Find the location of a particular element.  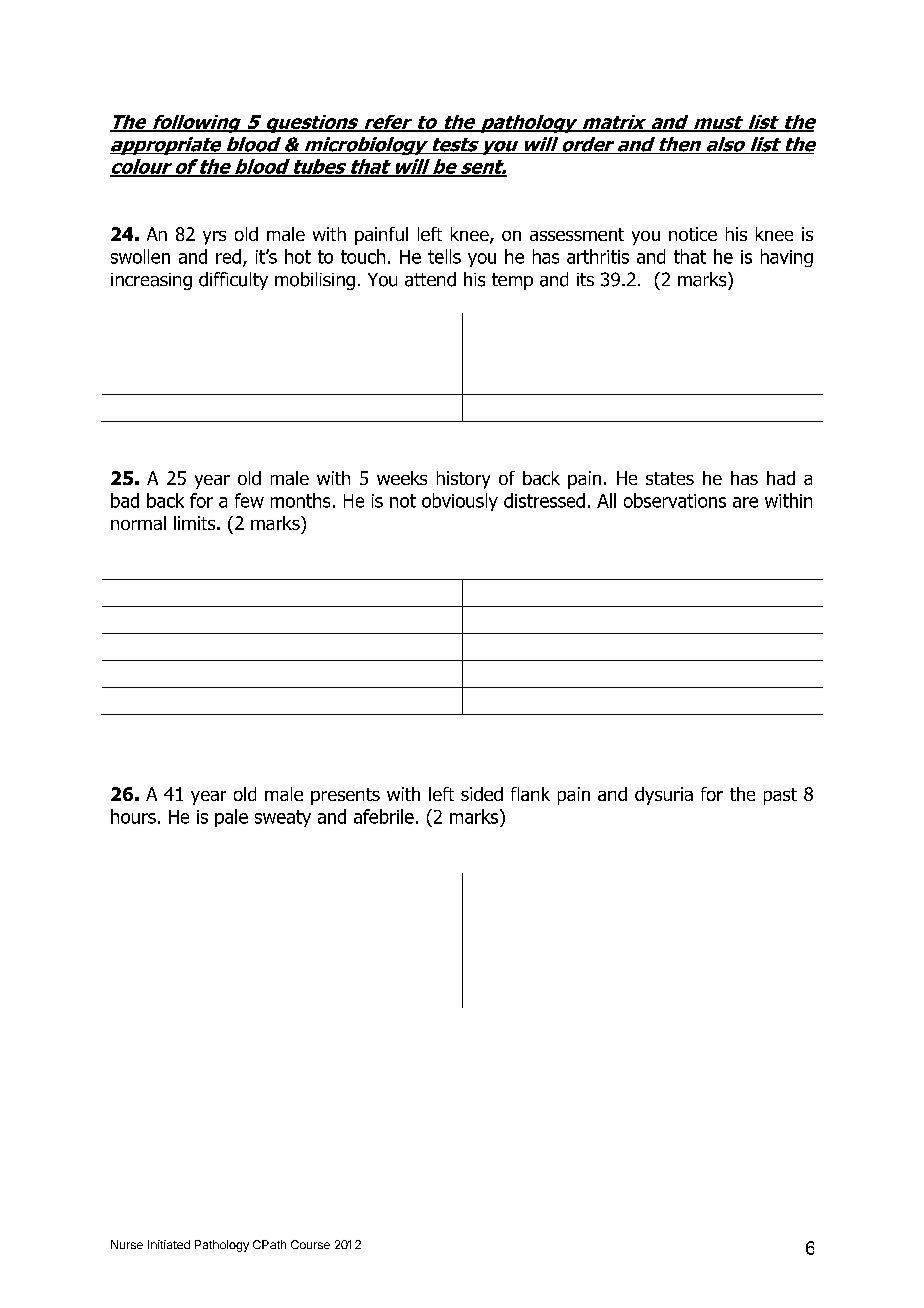

red is located at coordinates (228, 256).
